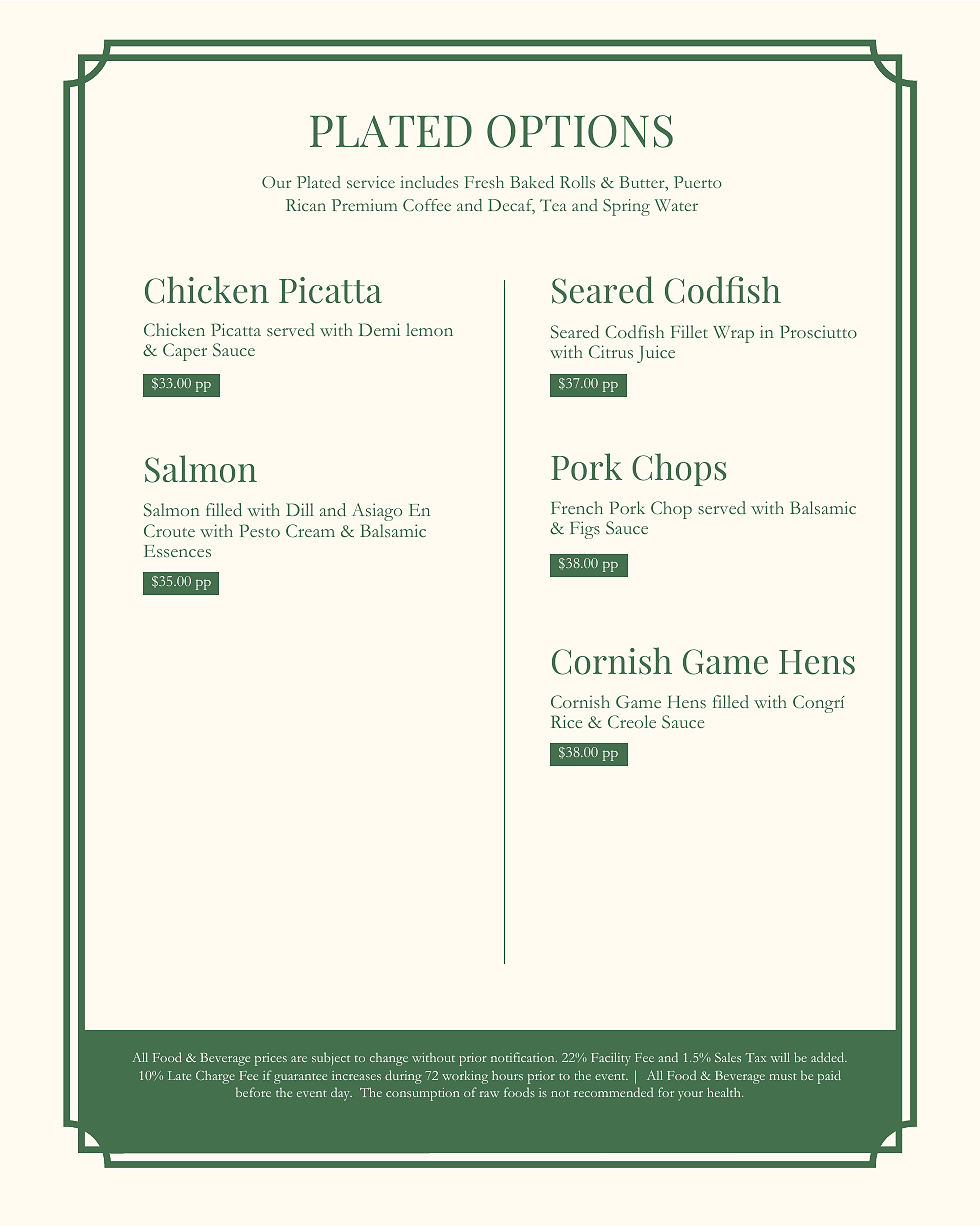 This screenshot has height=1226, width=980. What do you see at coordinates (524, 1057) in the screenshot?
I see `notification` at bounding box center [524, 1057].
